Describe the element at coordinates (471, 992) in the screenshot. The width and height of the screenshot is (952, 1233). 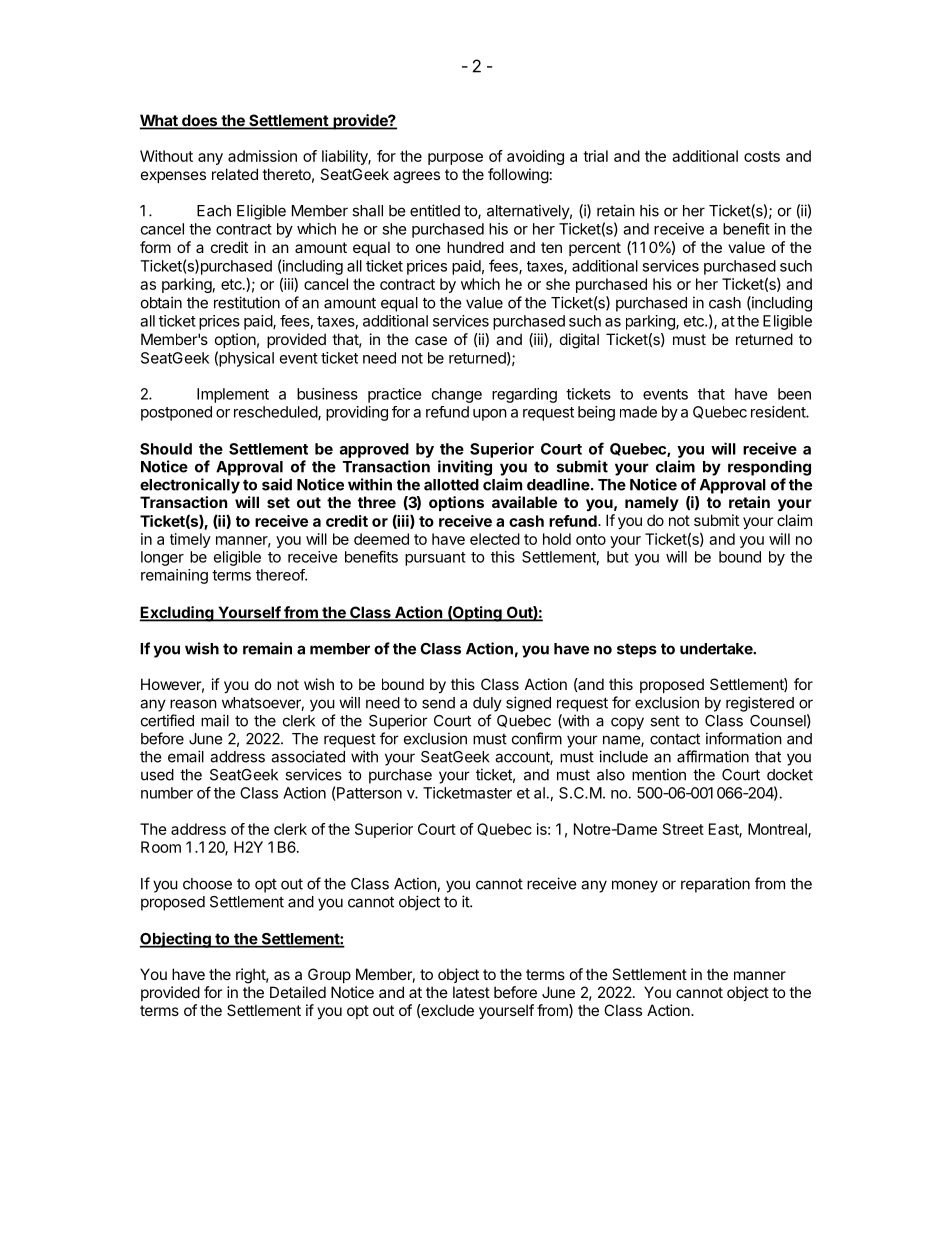
I see `latest` at that location.
